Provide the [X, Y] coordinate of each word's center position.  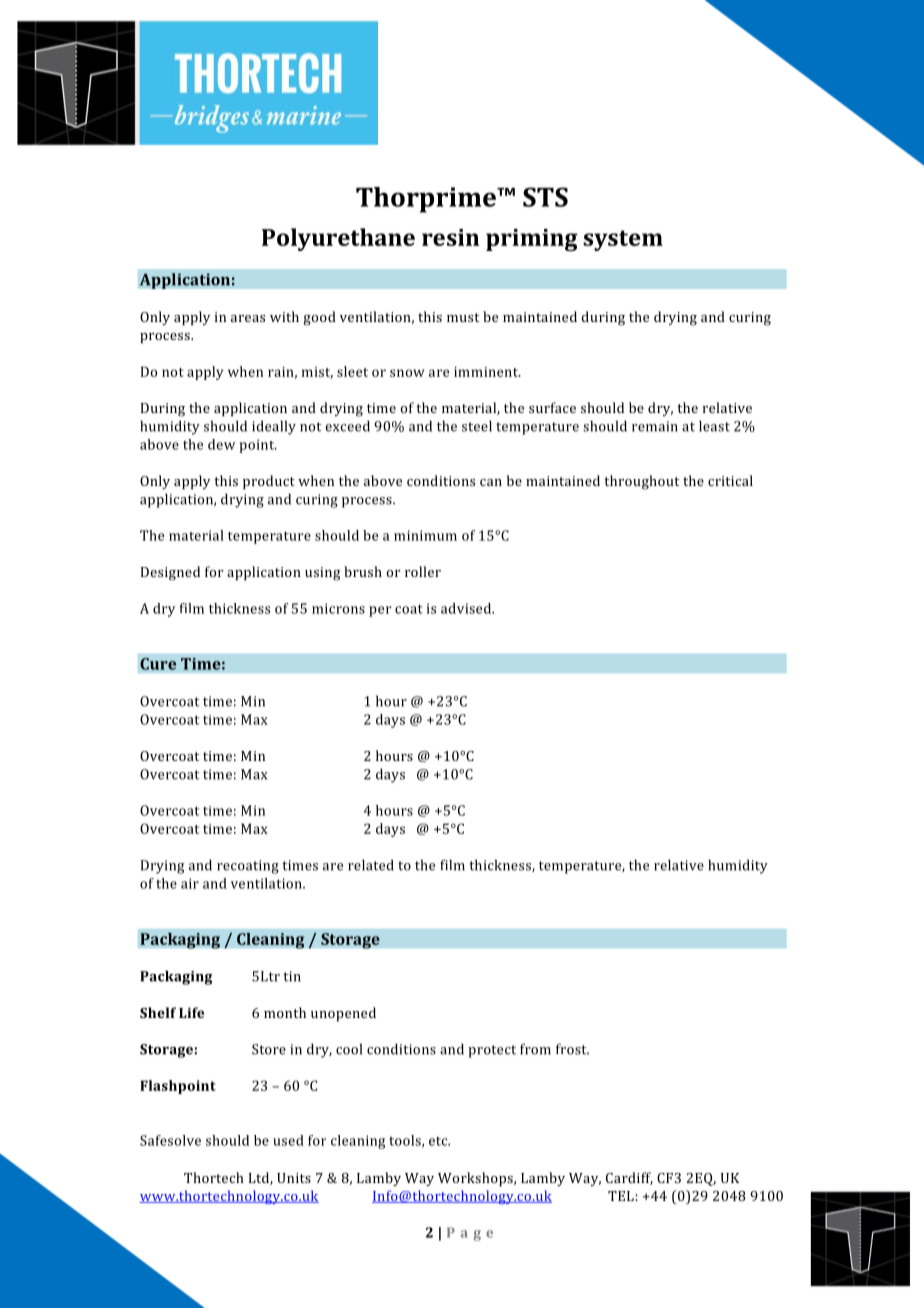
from [535, 1049]
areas [248, 318]
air [190, 883]
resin [450, 237]
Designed [170, 573]
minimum [425, 535]
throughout [641, 482]
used [288, 1140]
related [371, 865]
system [623, 240]
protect [492, 1051]
